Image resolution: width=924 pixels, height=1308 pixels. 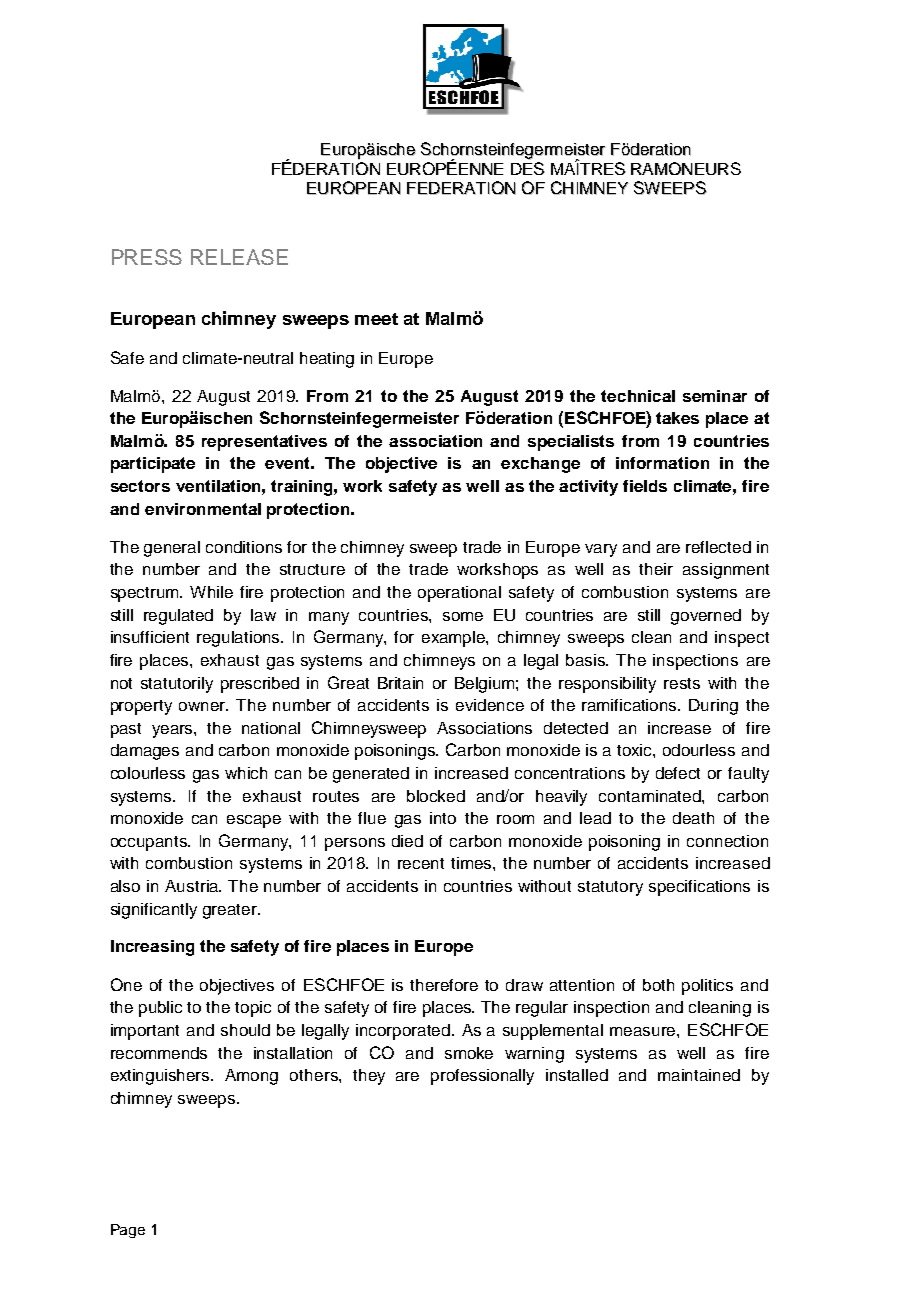 What do you see at coordinates (658, 985) in the document?
I see `both` at bounding box center [658, 985].
